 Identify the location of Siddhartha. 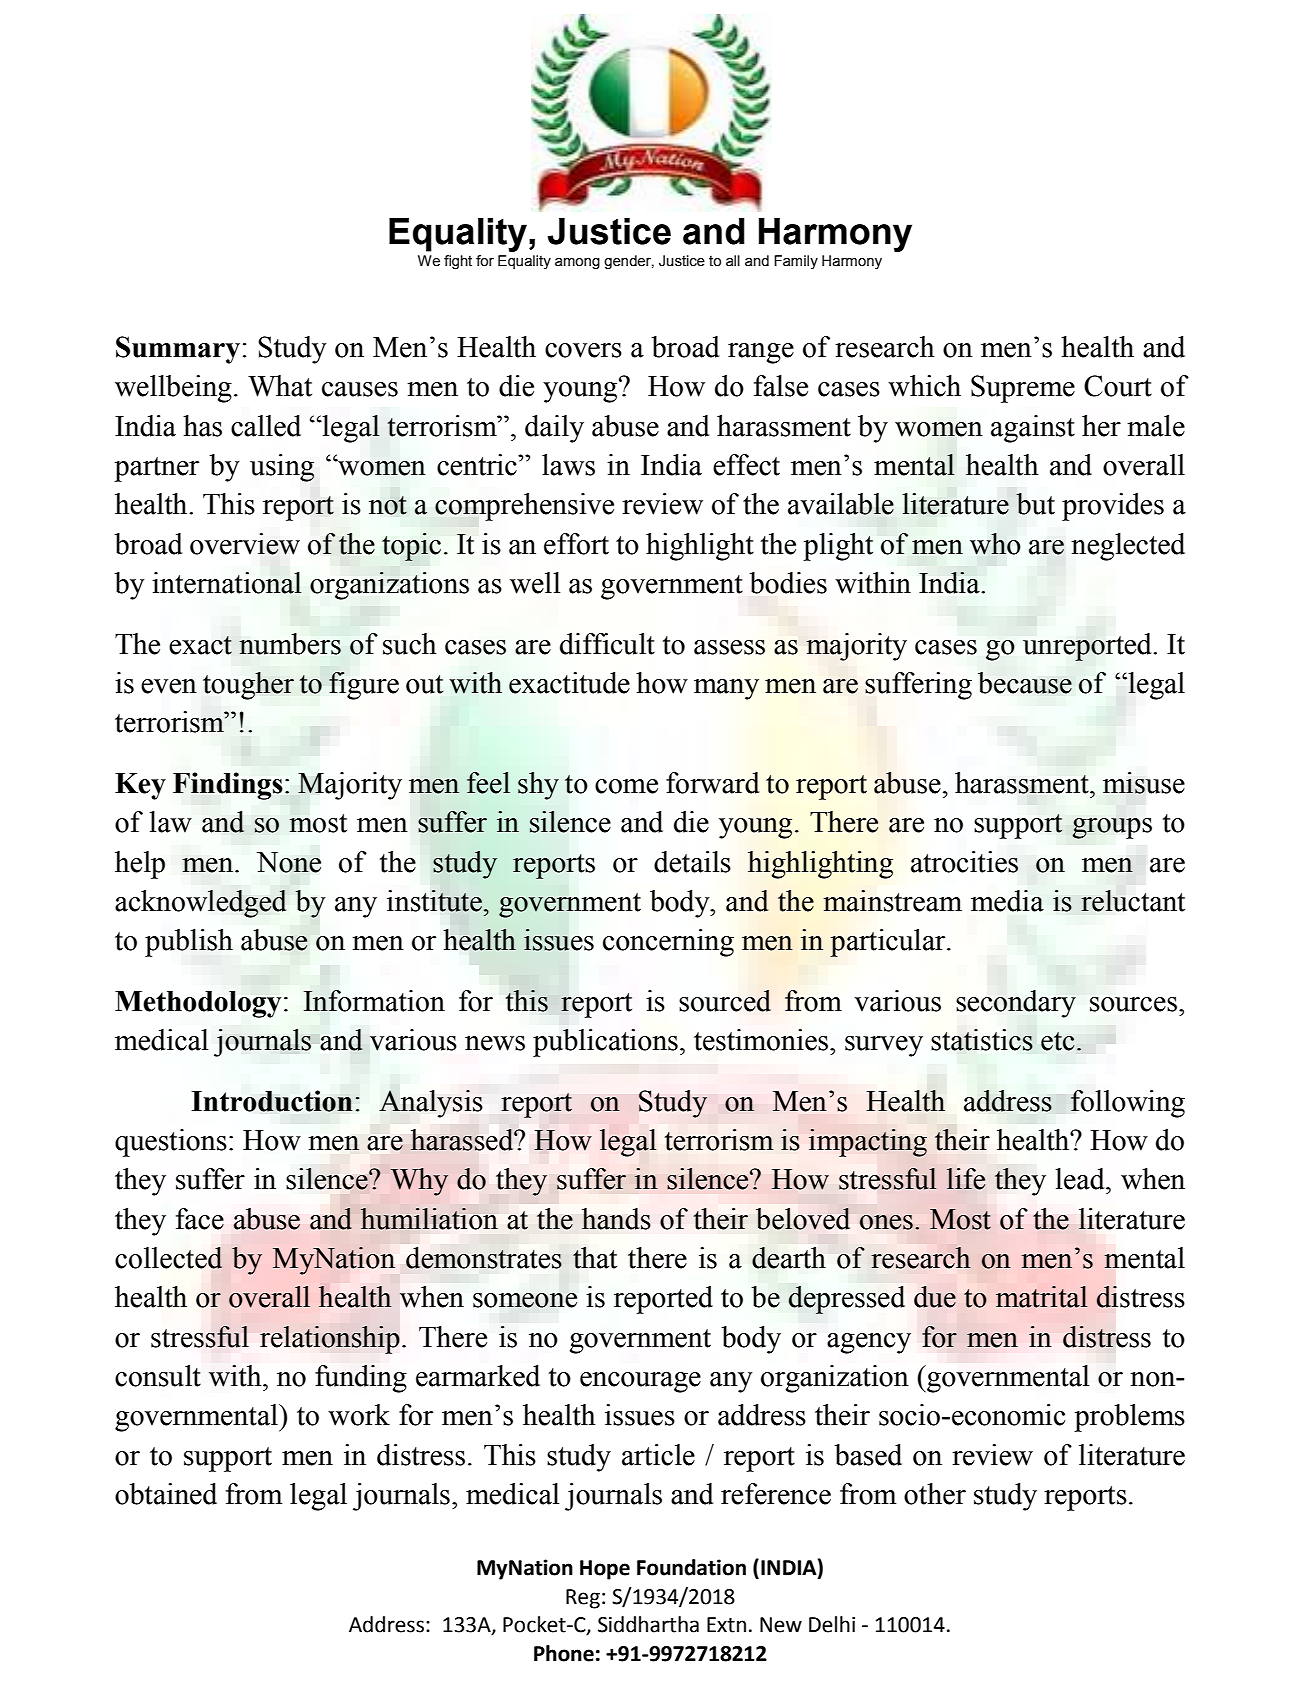
(648, 1624).
